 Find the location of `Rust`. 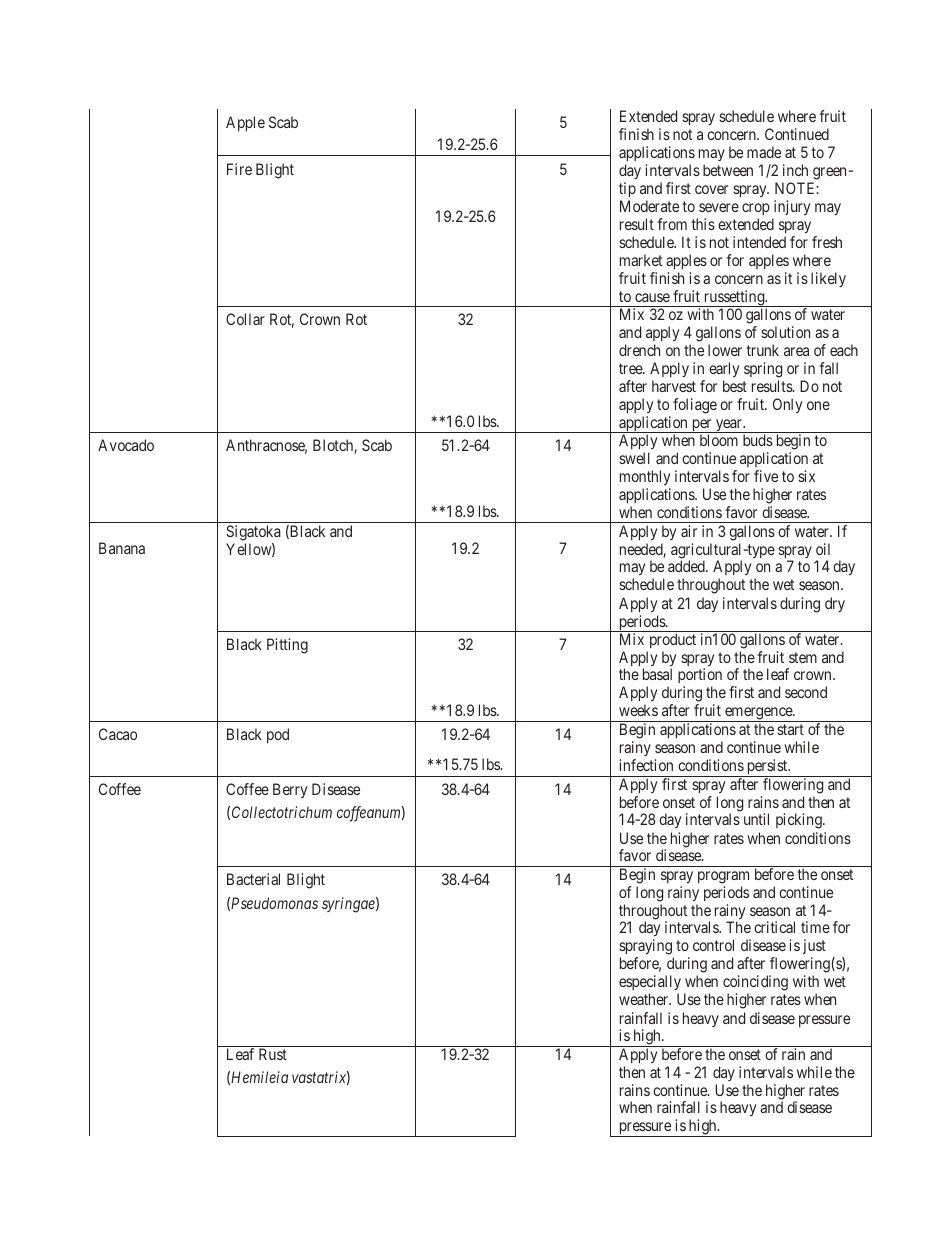

Rust is located at coordinates (273, 1054).
